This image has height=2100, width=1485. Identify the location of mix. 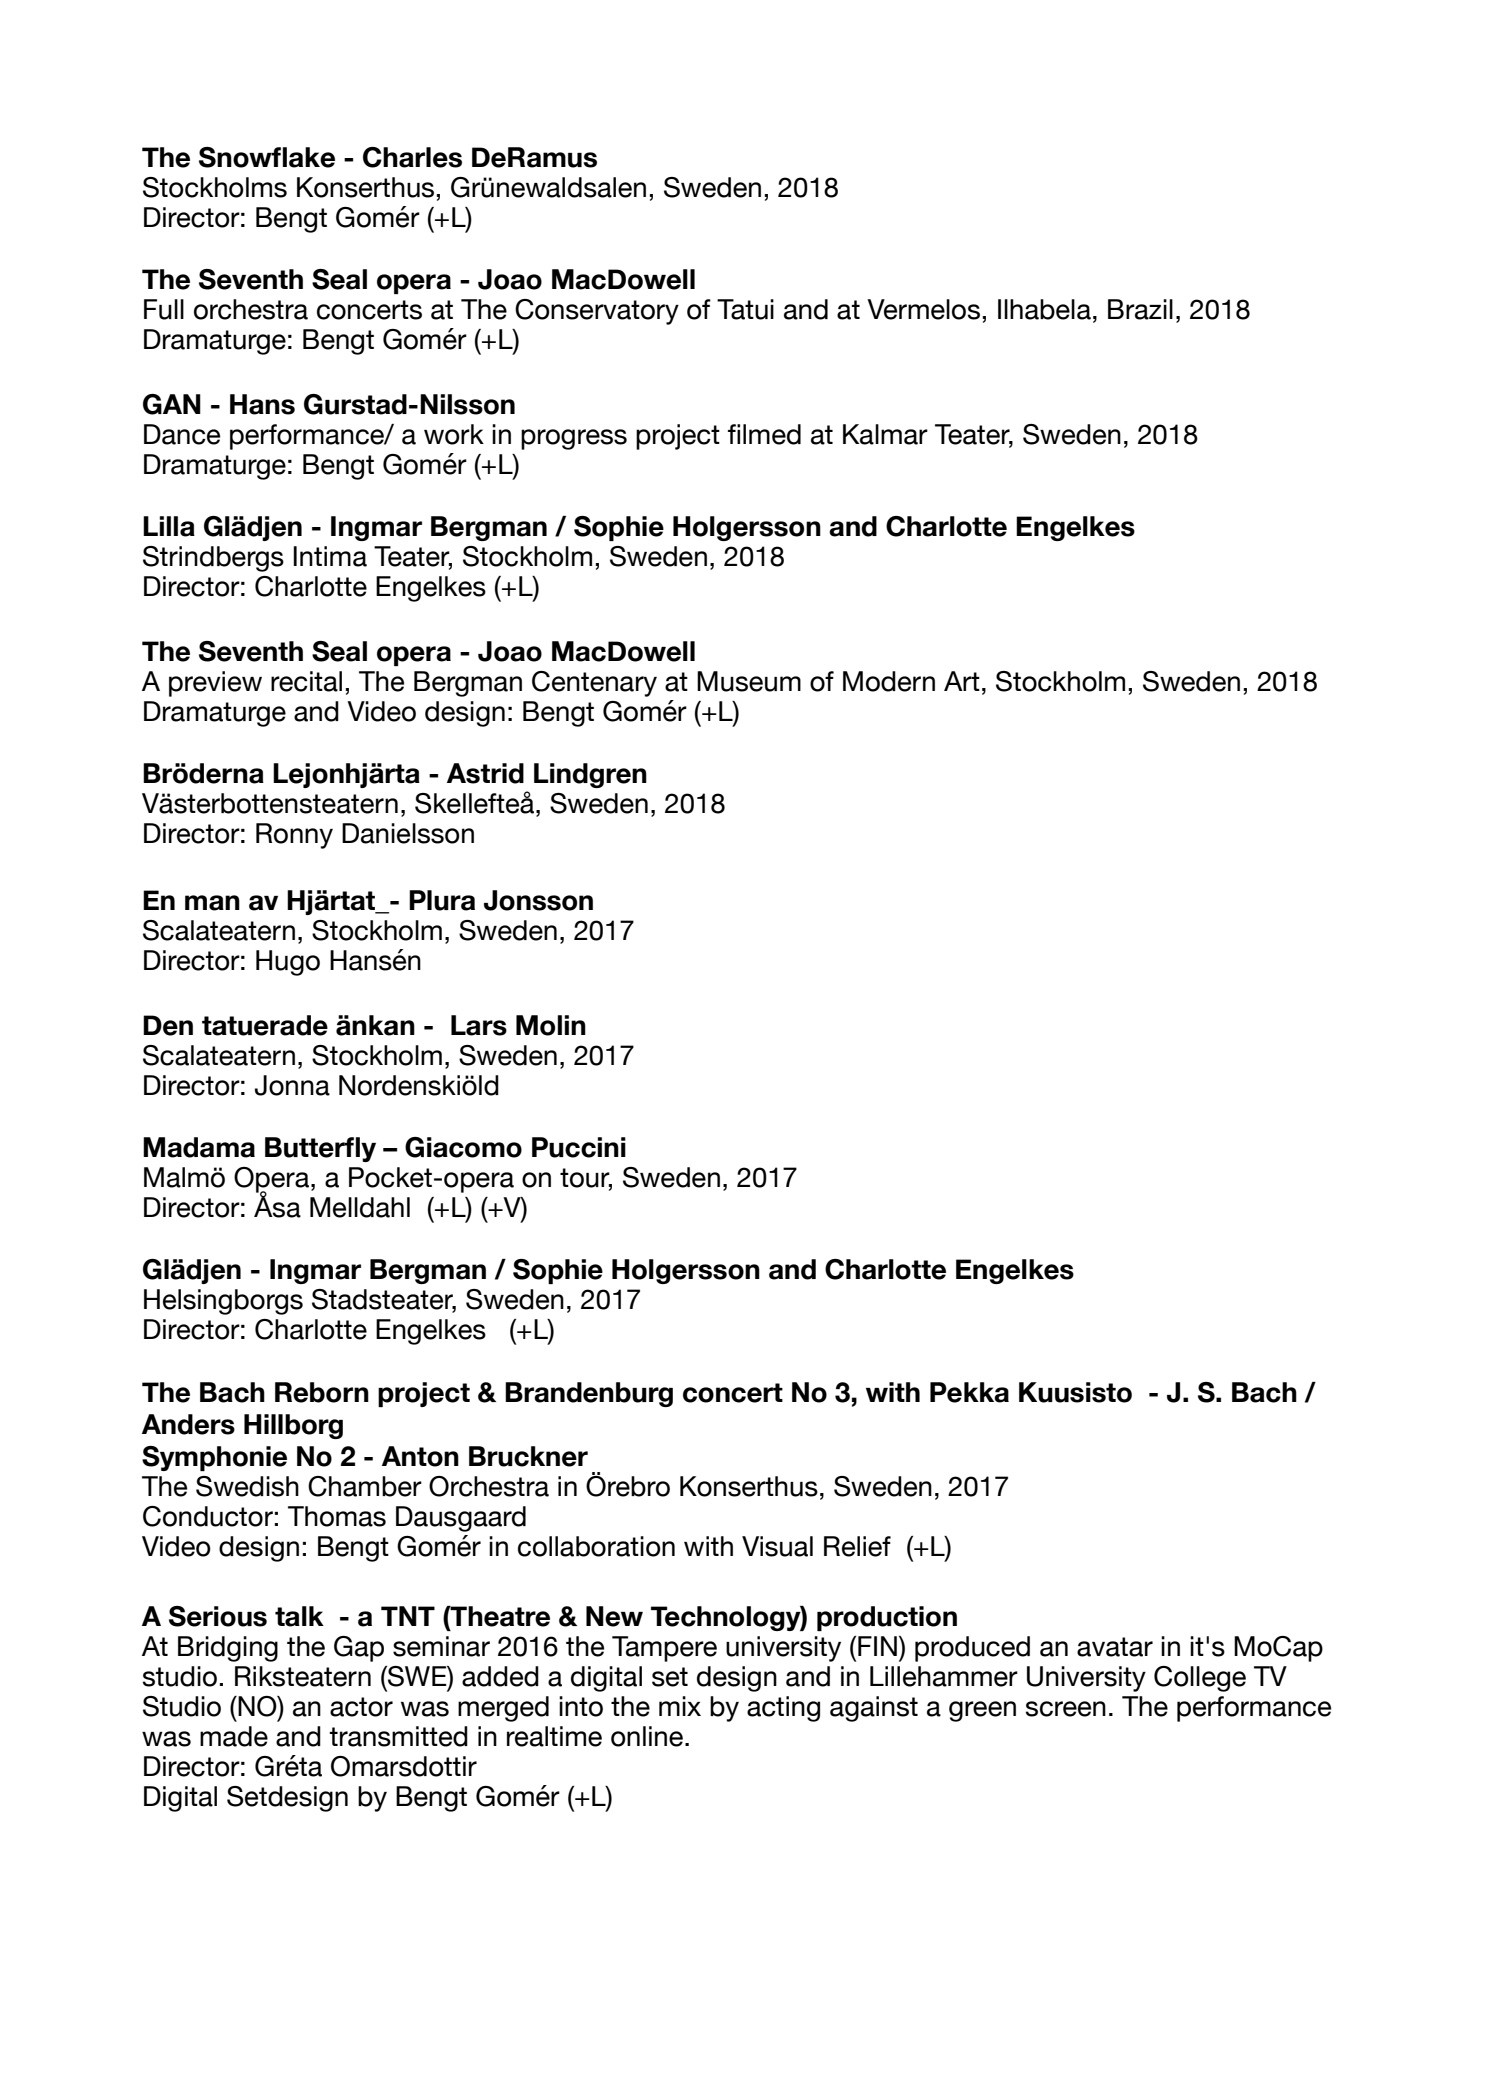
(680, 1706).
